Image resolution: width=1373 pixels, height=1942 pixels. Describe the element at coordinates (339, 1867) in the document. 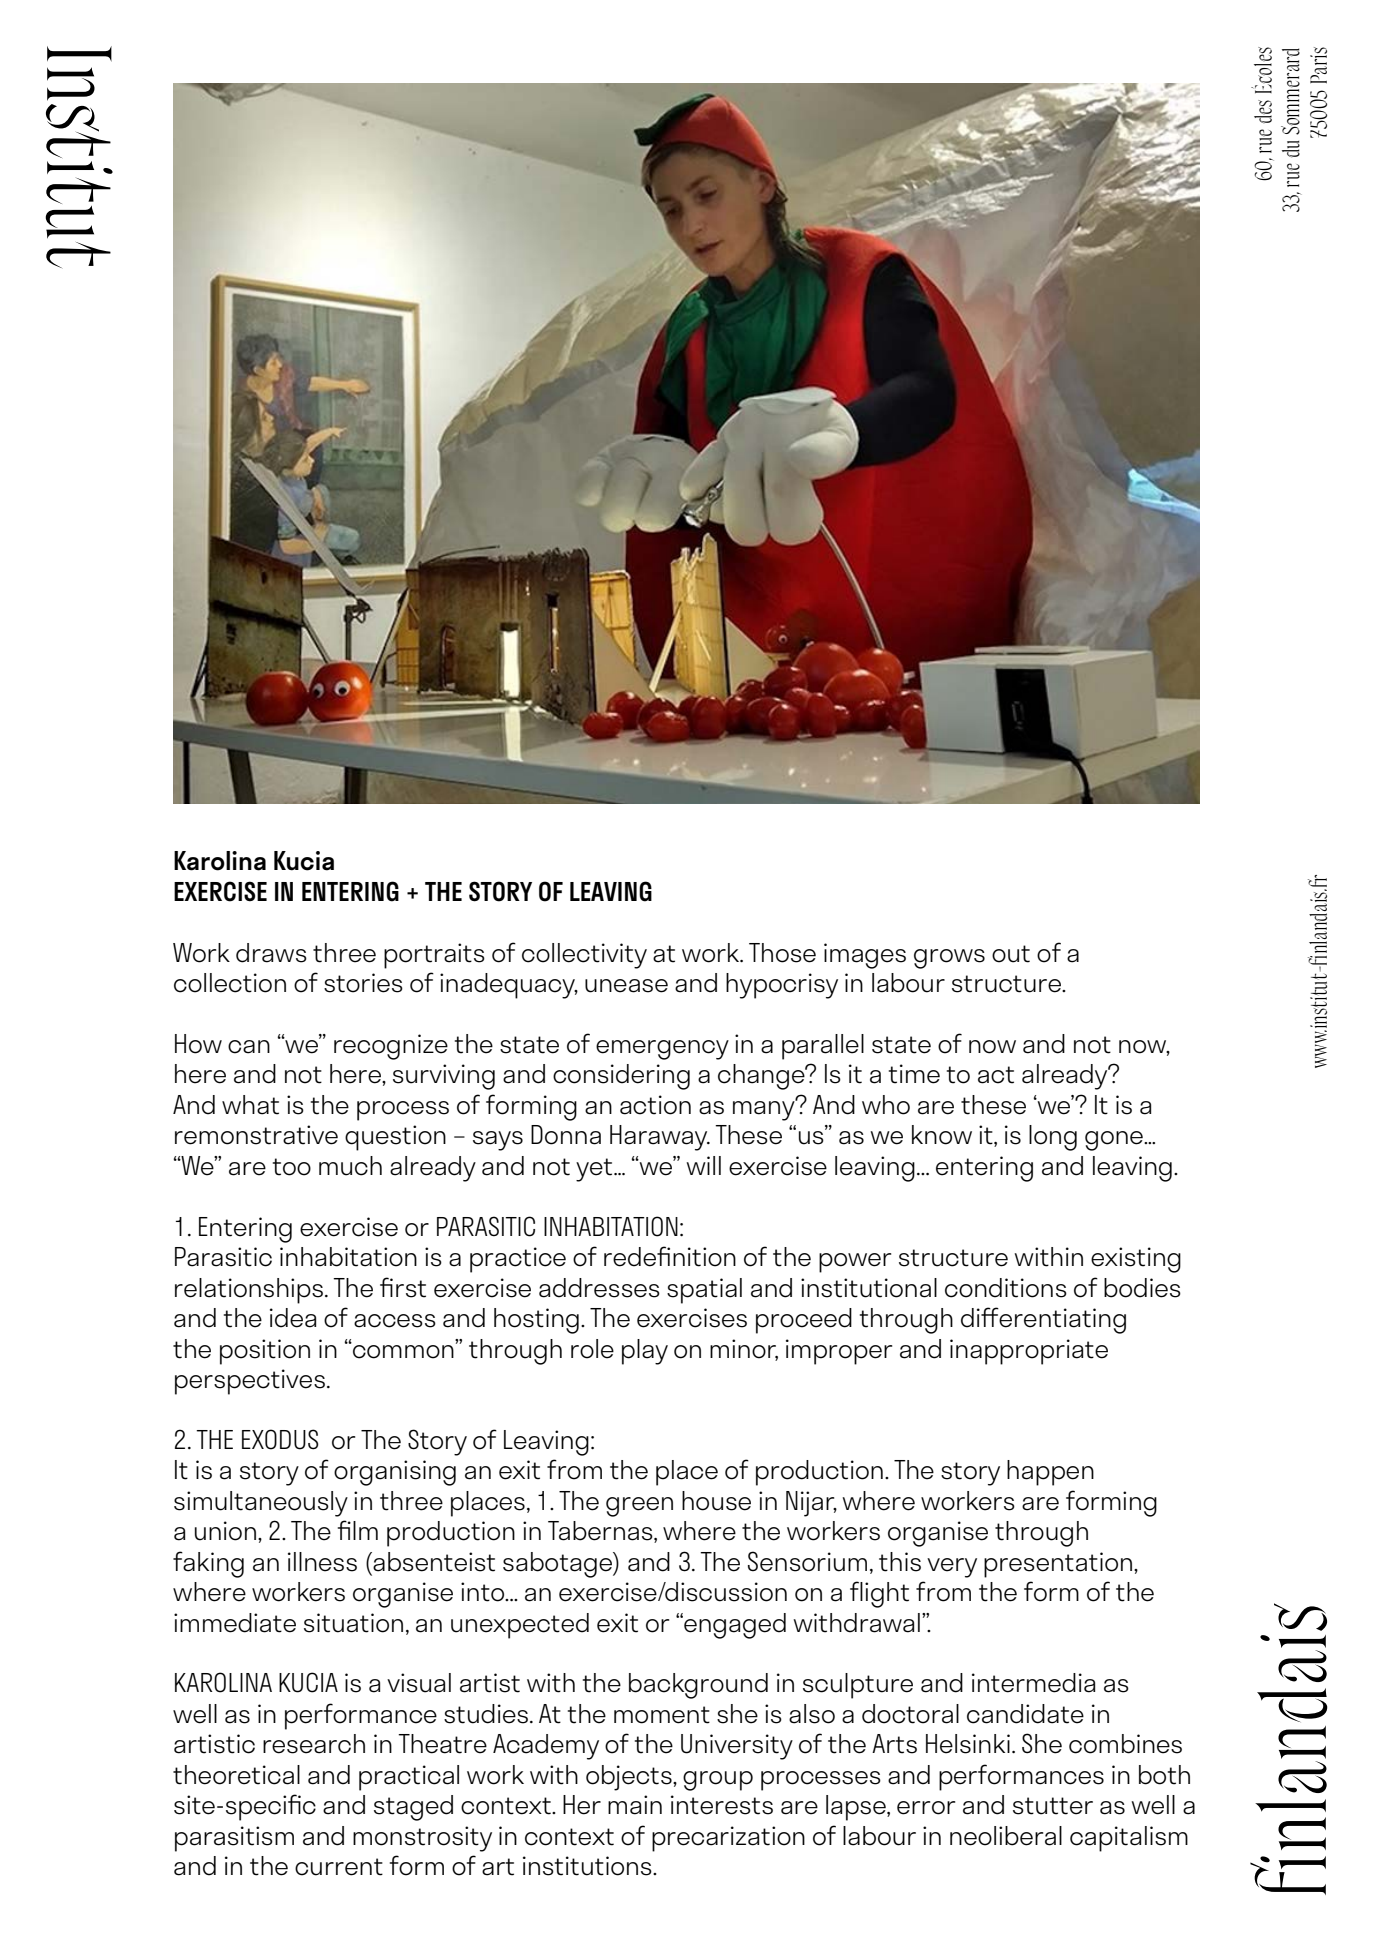

I see `current` at that location.
